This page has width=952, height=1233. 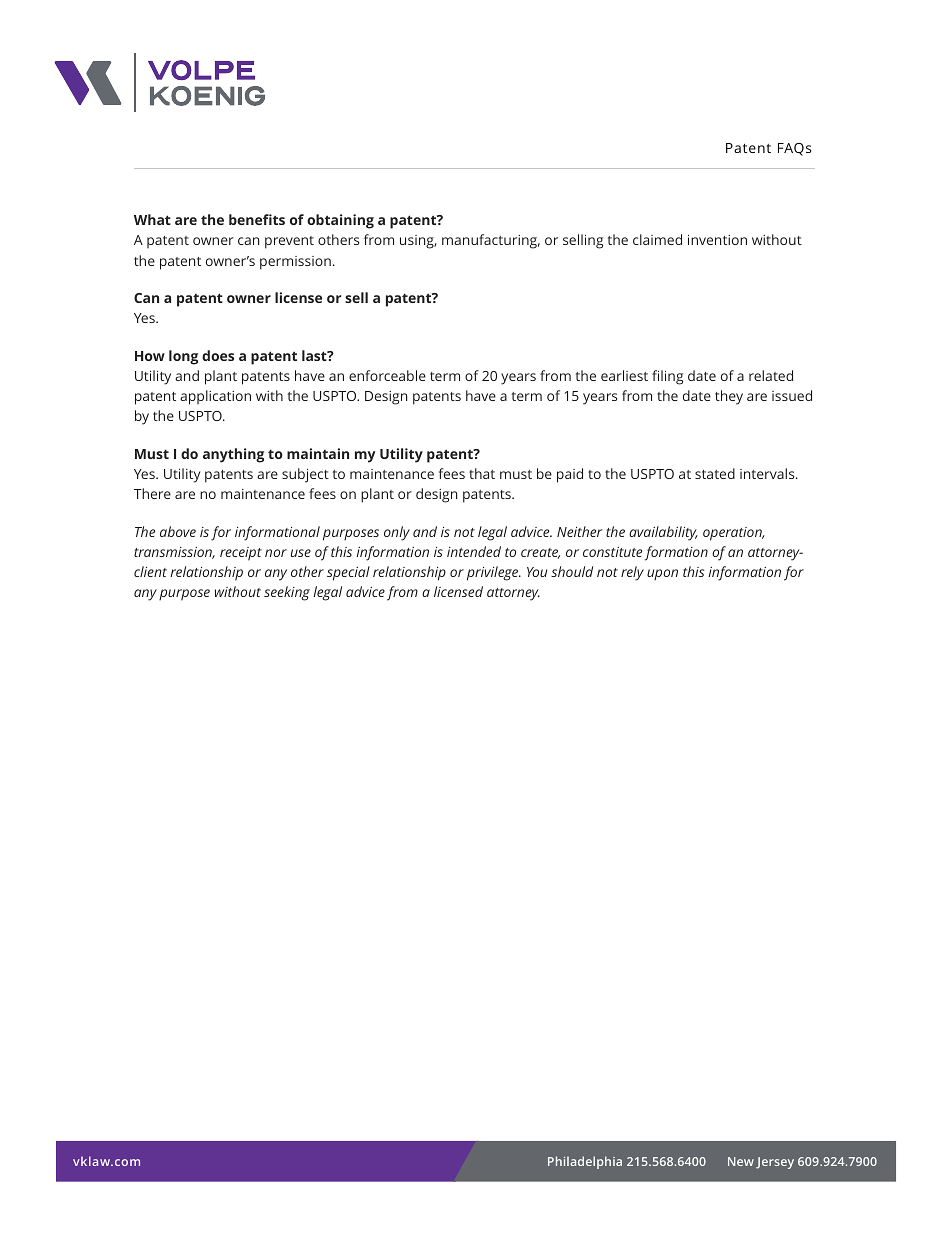 What do you see at coordinates (474, 551) in the page?
I see `intended` at bounding box center [474, 551].
